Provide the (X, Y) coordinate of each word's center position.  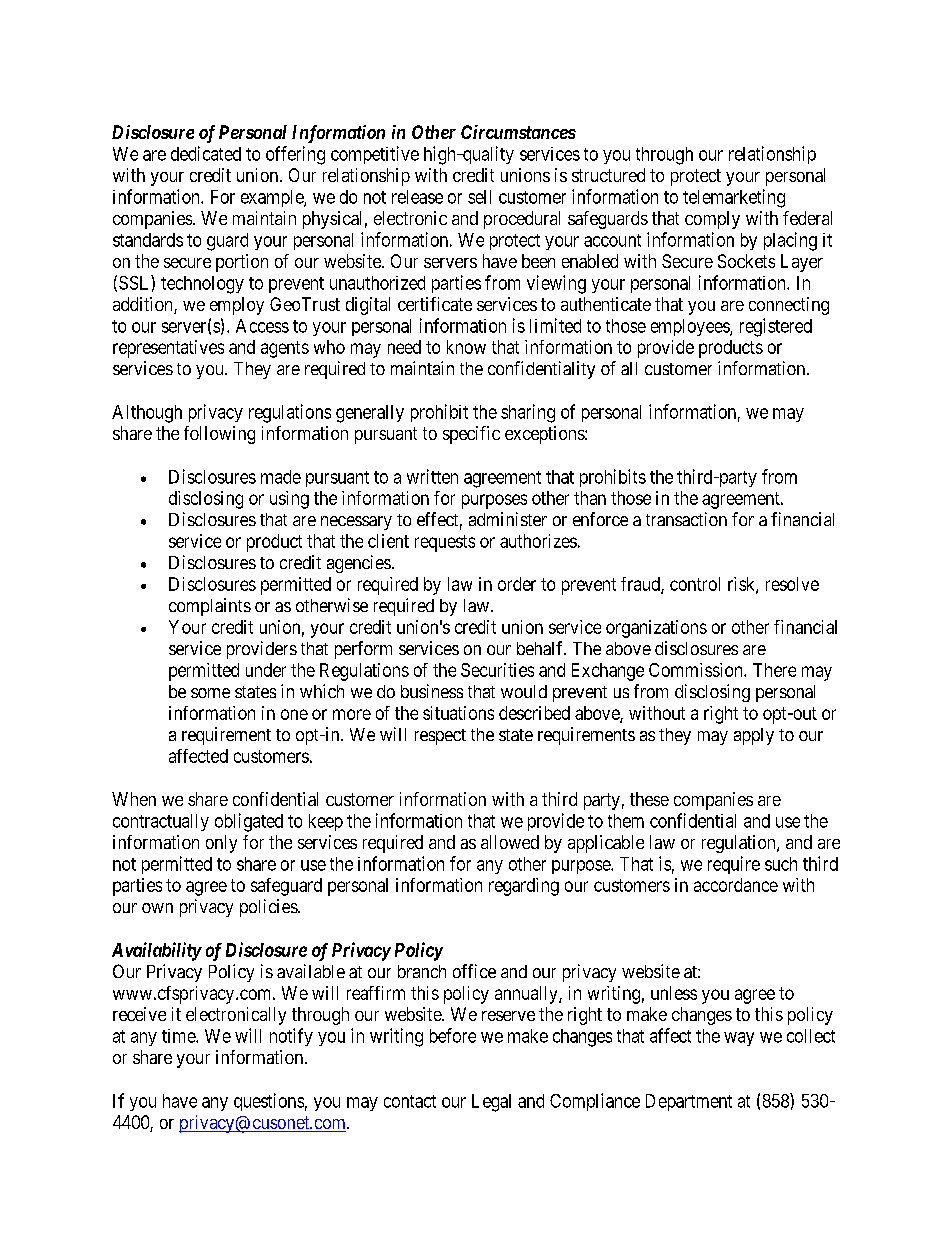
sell (479, 197)
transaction (686, 519)
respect (440, 737)
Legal (491, 1103)
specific (471, 435)
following (219, 435)
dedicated (206, 153)
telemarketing (734, 198)
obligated (249, 822)
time (179, 1036)
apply (754, 736)
